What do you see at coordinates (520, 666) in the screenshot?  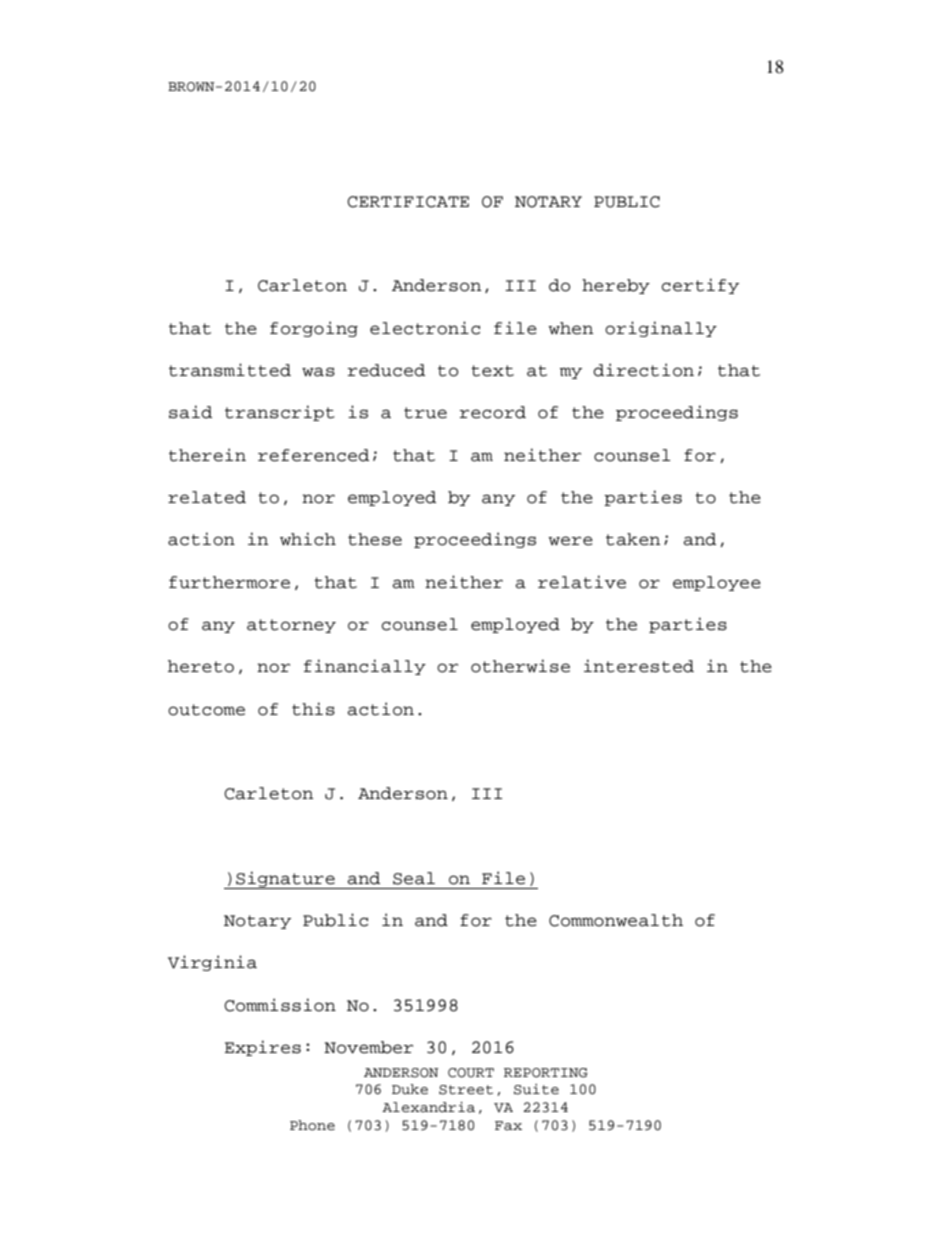 I see `otherwise` at bounding box center [520, 666].
